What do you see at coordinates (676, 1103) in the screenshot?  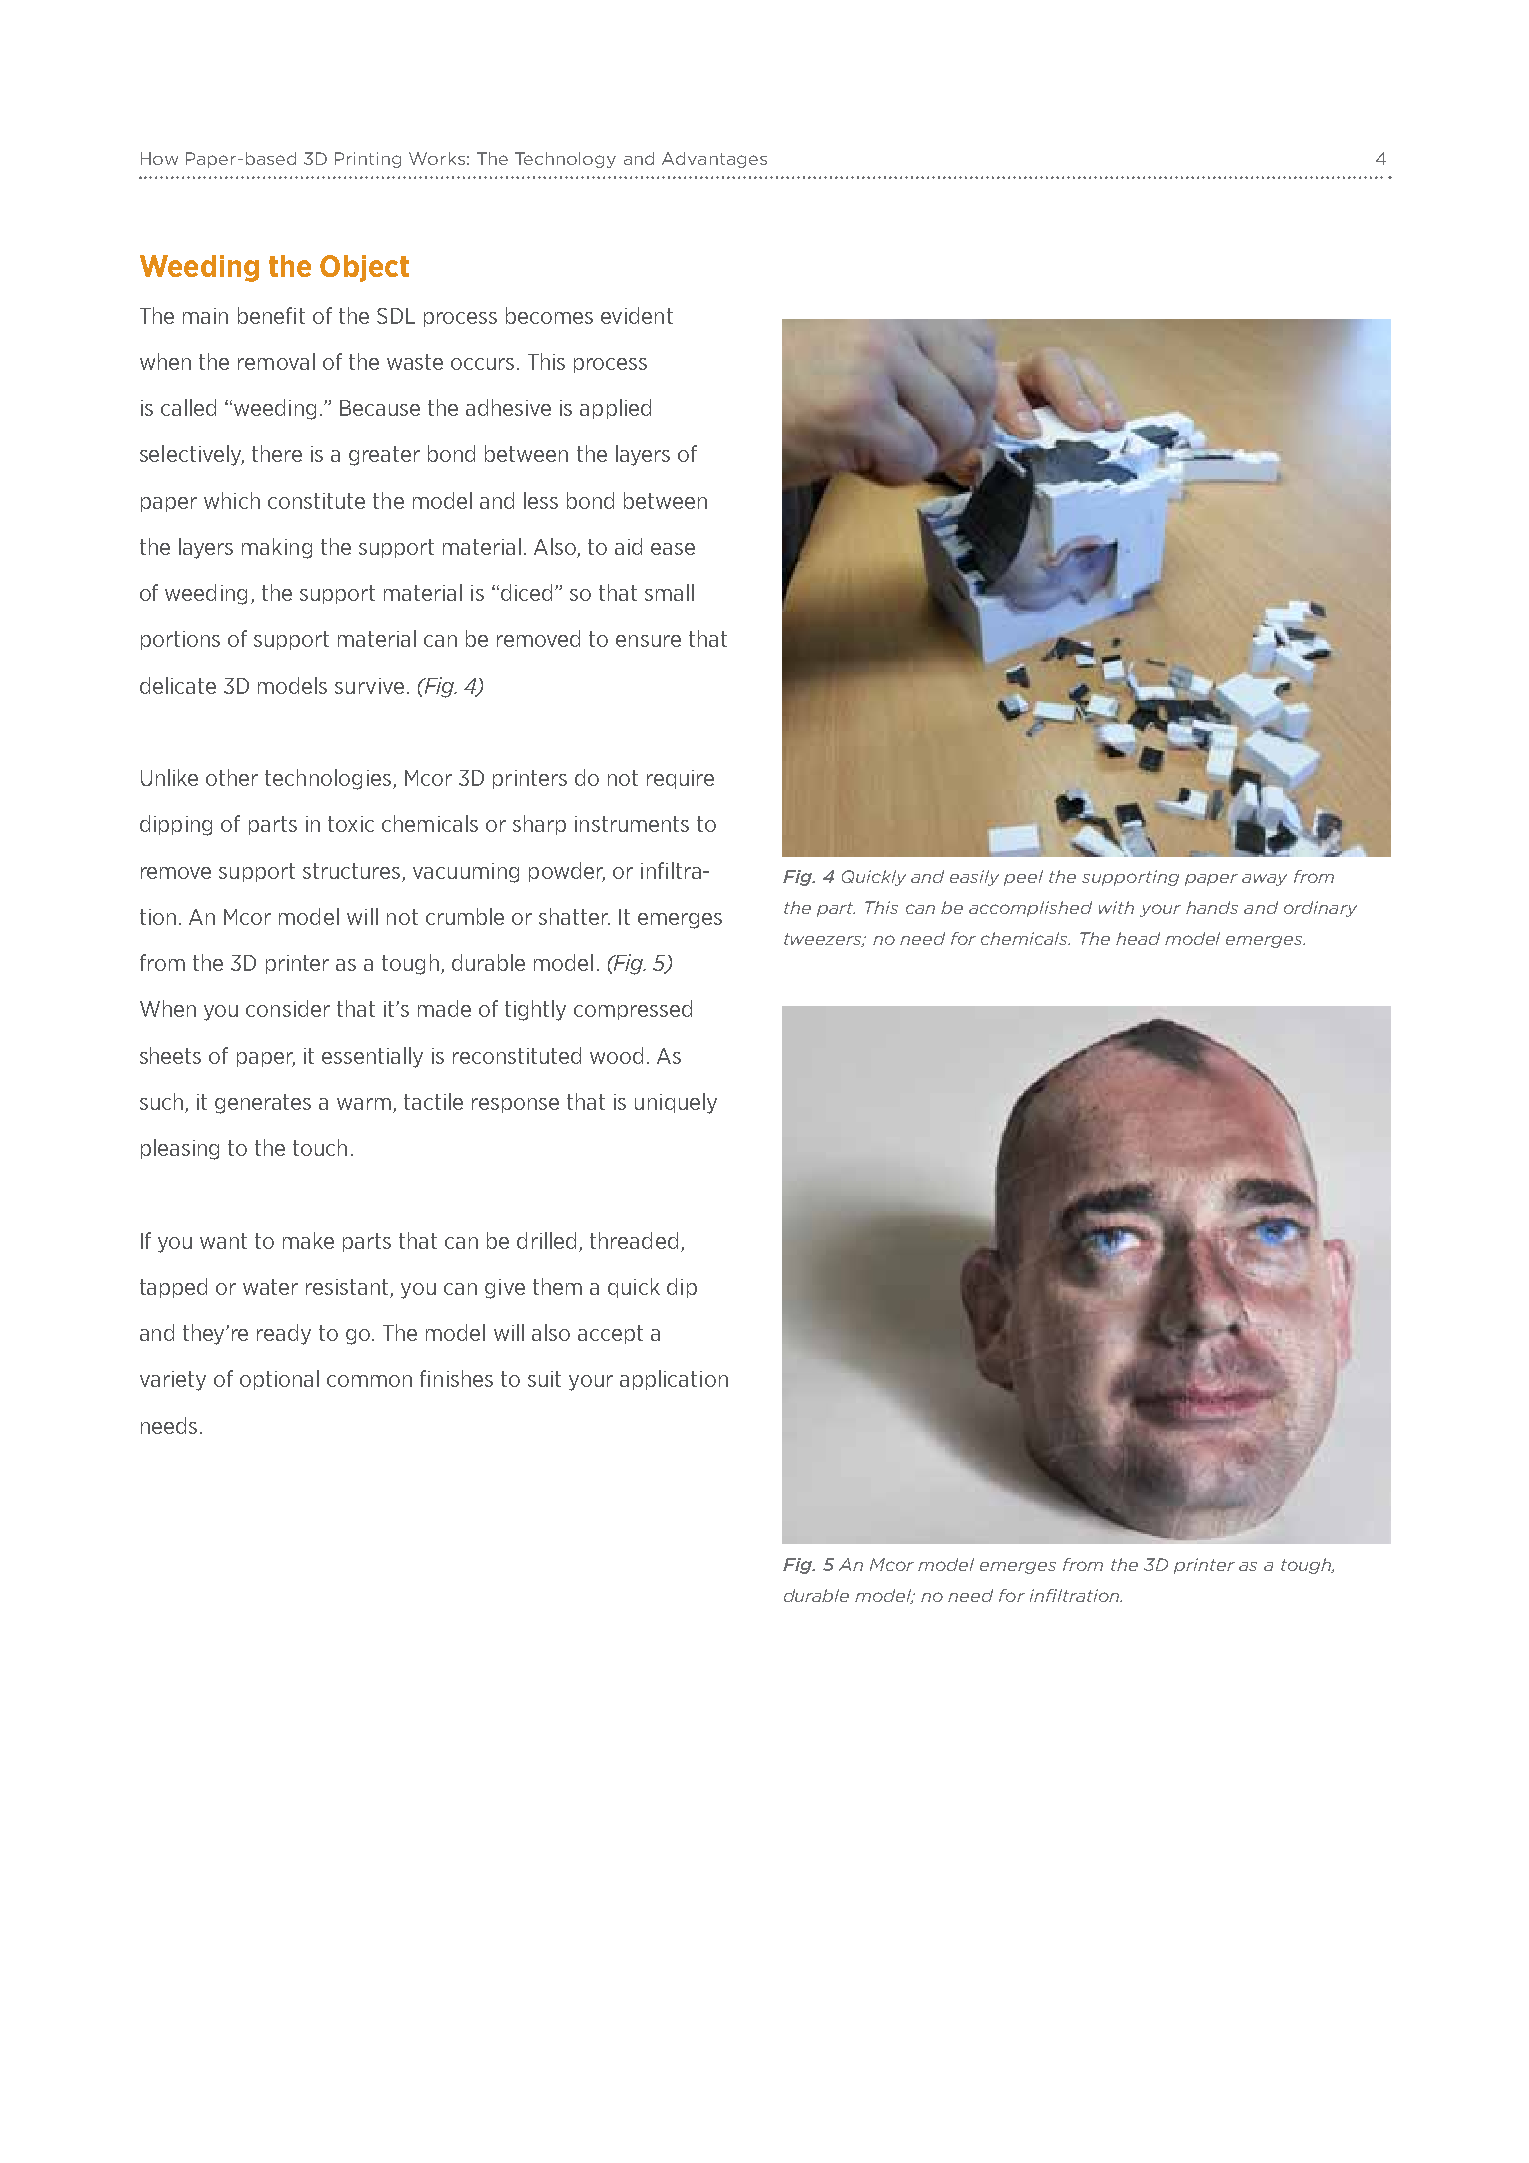 I see `uniquely` at bounding box center [676, 1103].
